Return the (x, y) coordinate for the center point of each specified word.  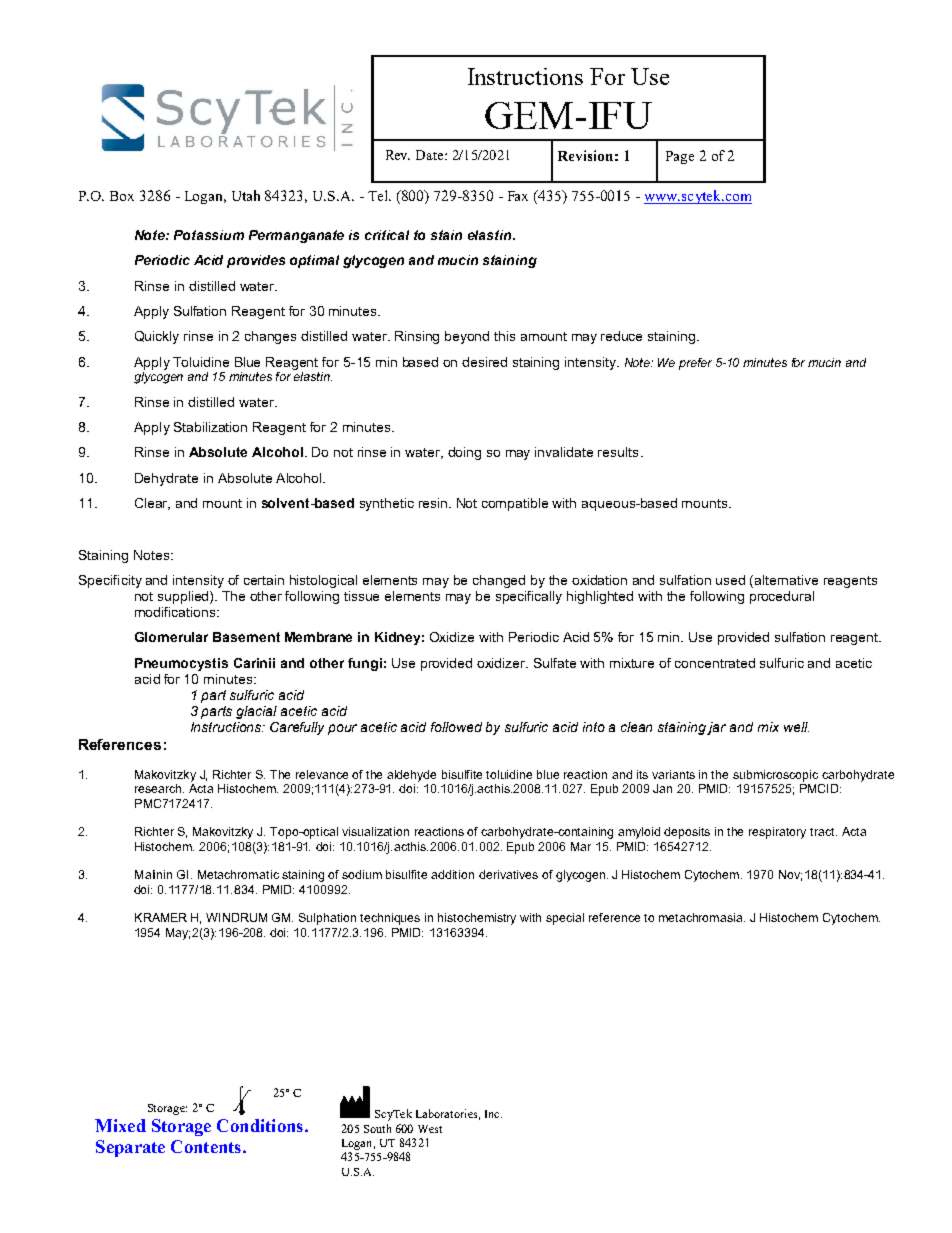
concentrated (715, 663)
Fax (518, 196)
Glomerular (171, 637)
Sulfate (555, 663)
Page (680, 157)
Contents (207, 1146)
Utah (246, 195)
